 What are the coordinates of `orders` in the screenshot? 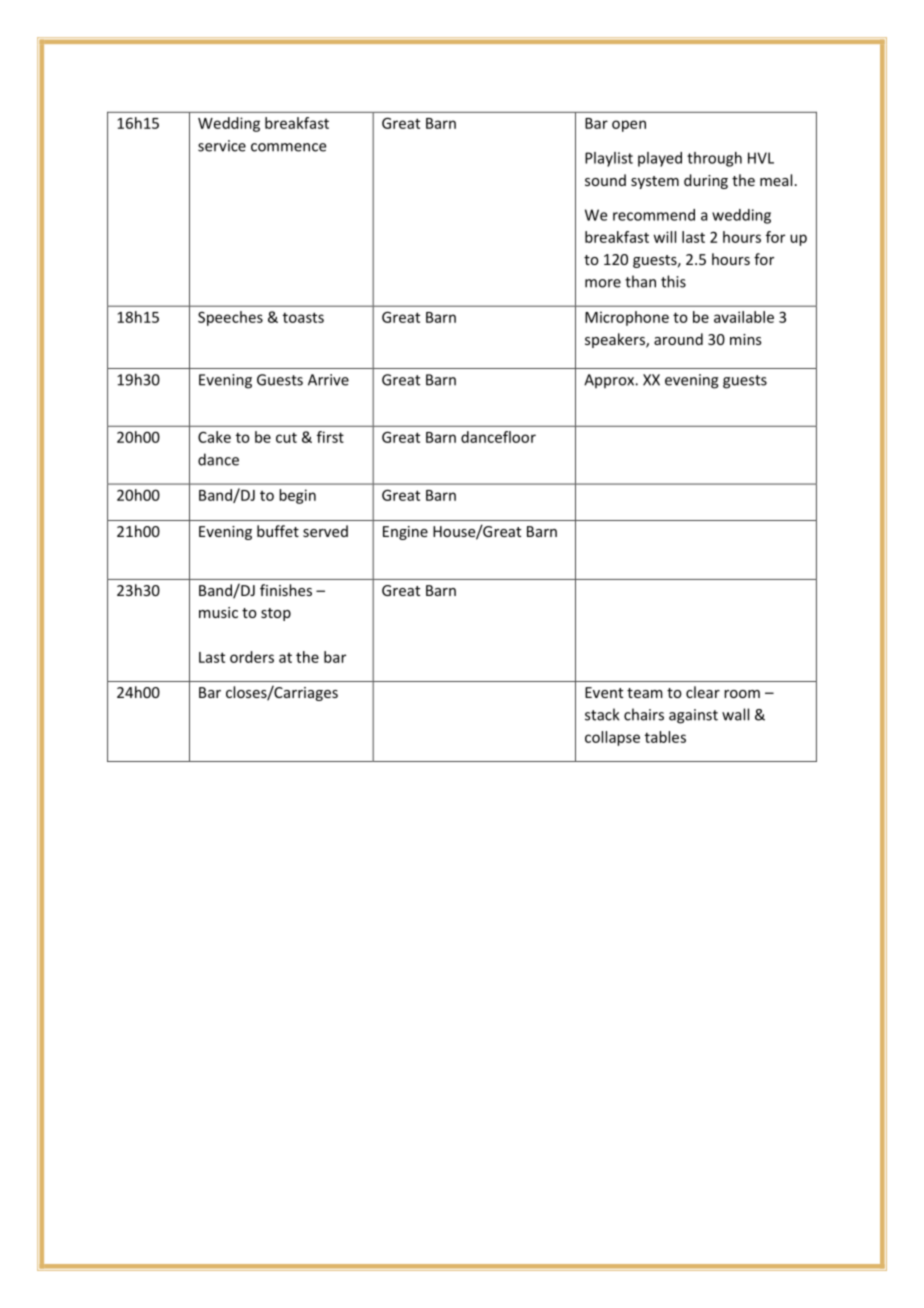 It's located at (252, 657).
